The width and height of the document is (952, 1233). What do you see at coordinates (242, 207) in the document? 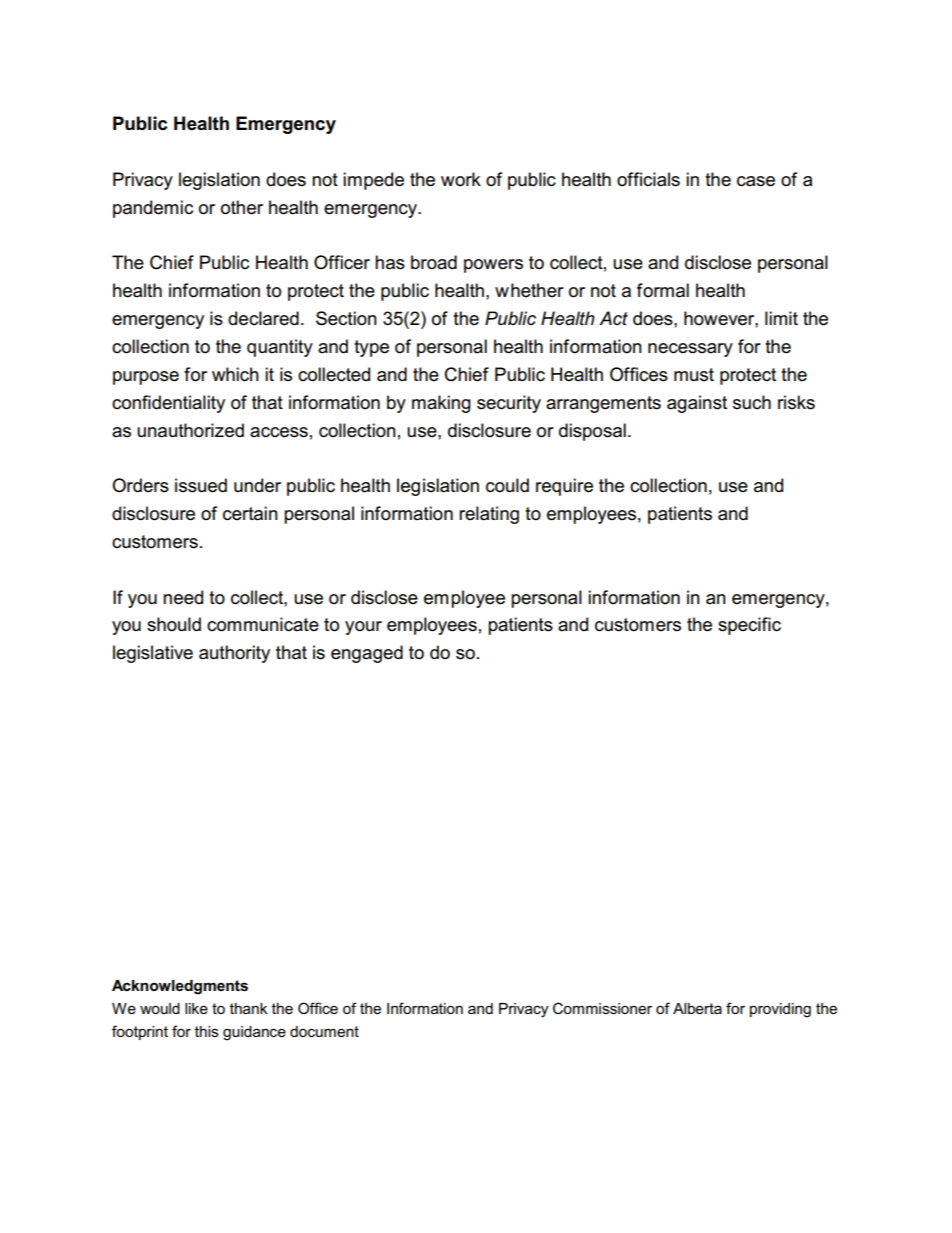
I see `other` at bounding box center [242, 207].
